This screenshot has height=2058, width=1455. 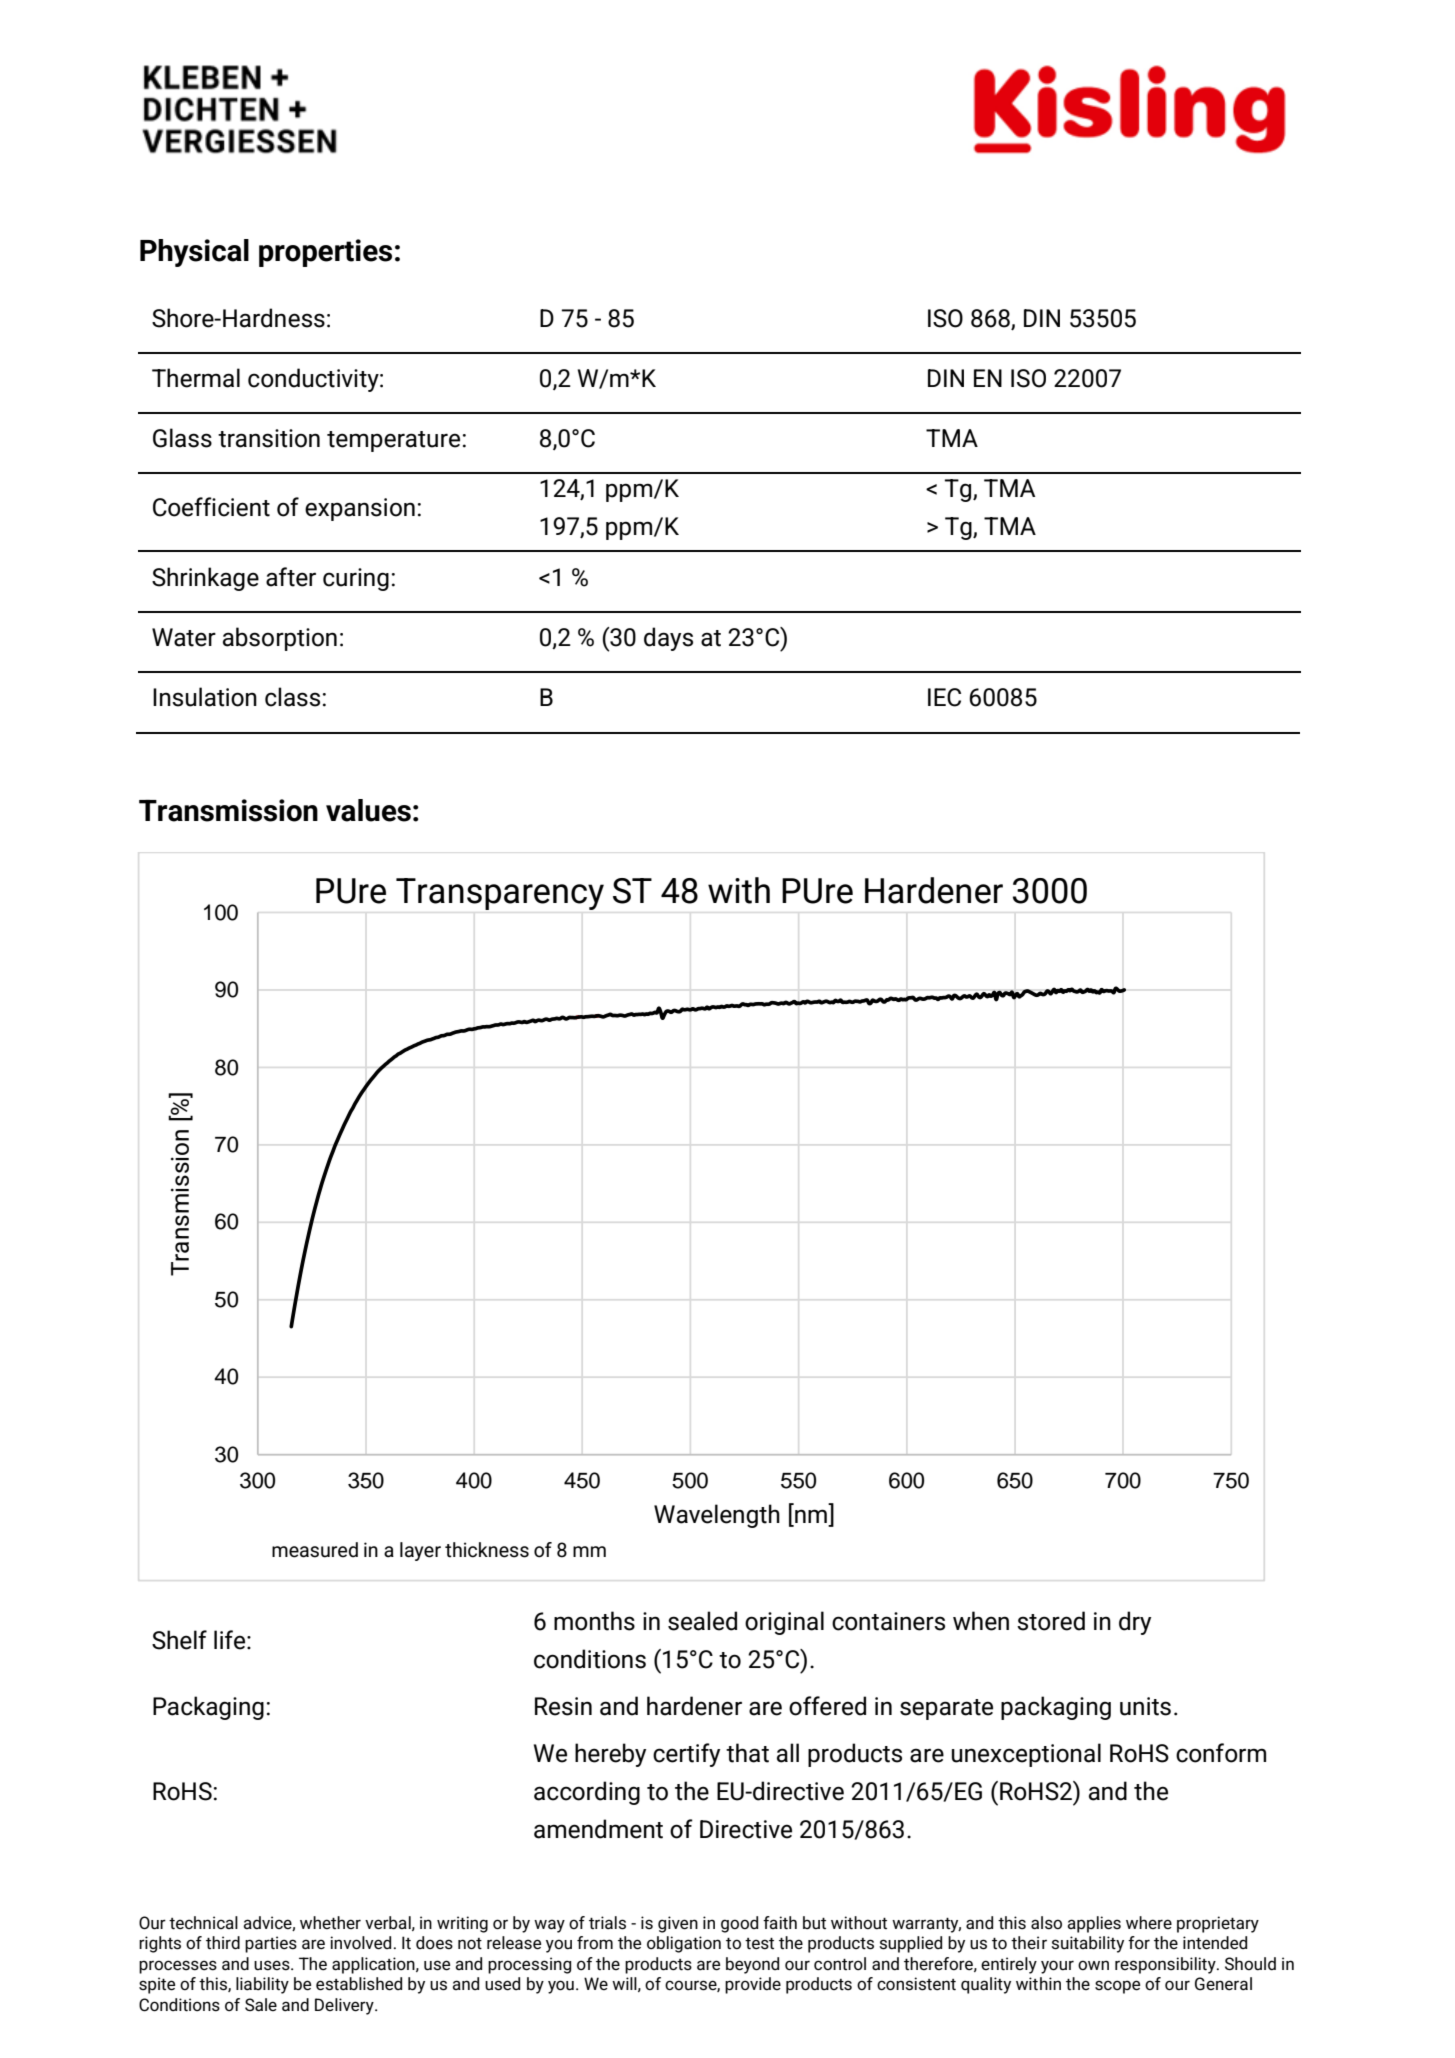 I want to click on class, so click(x=292, y=697).
